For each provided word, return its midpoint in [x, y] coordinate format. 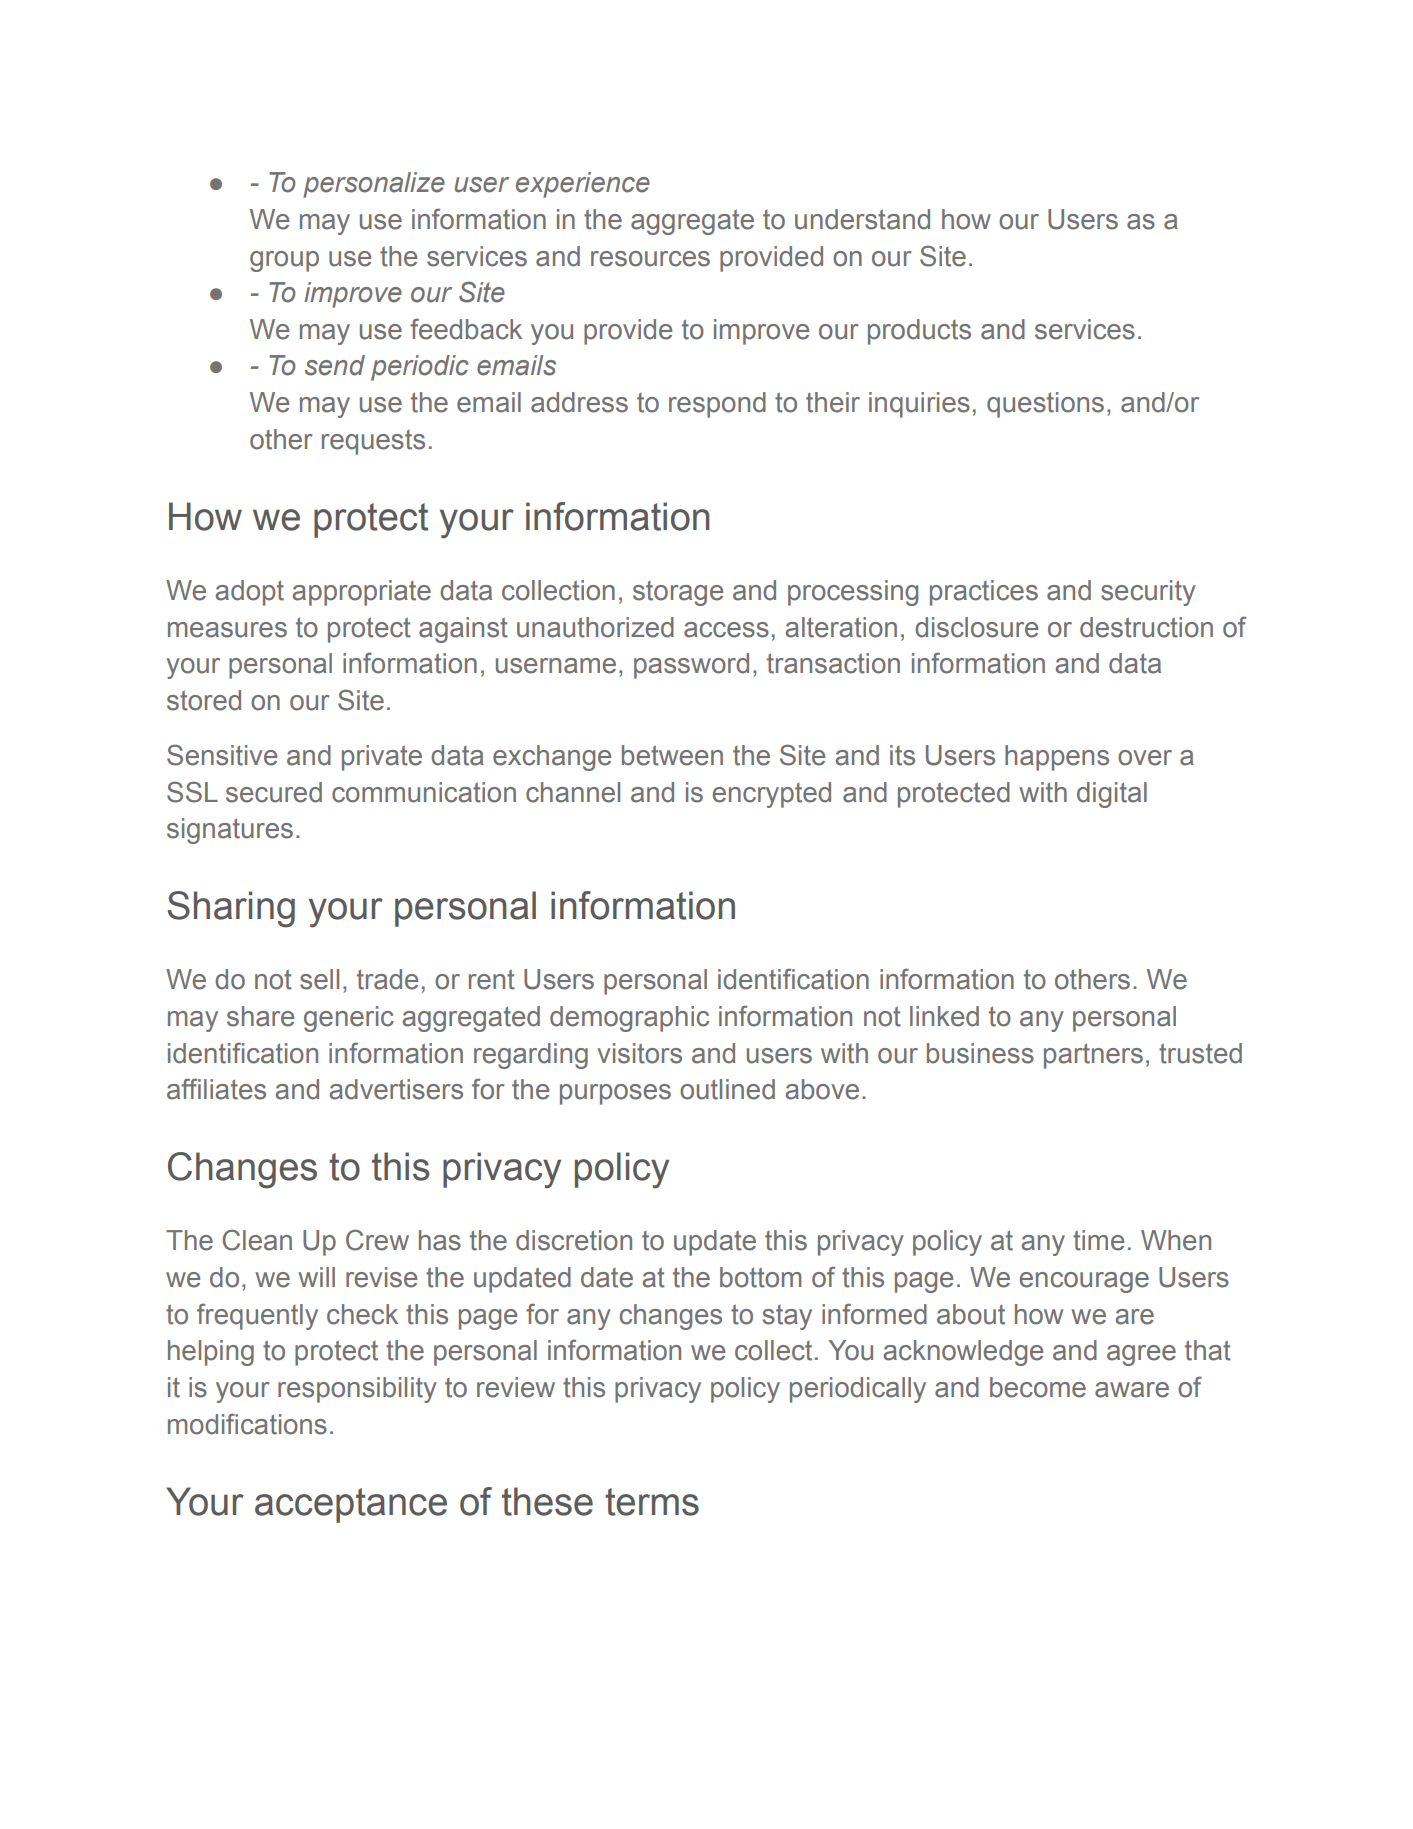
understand [862, 219]
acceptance [351, 1505]
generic [349, 1019]
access [726, 630]
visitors [639, 1053]
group [284, 261]
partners [1093, 1056]
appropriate [361, 593]
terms [652, 1502]
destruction [1146, 627]
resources [650, 259]
